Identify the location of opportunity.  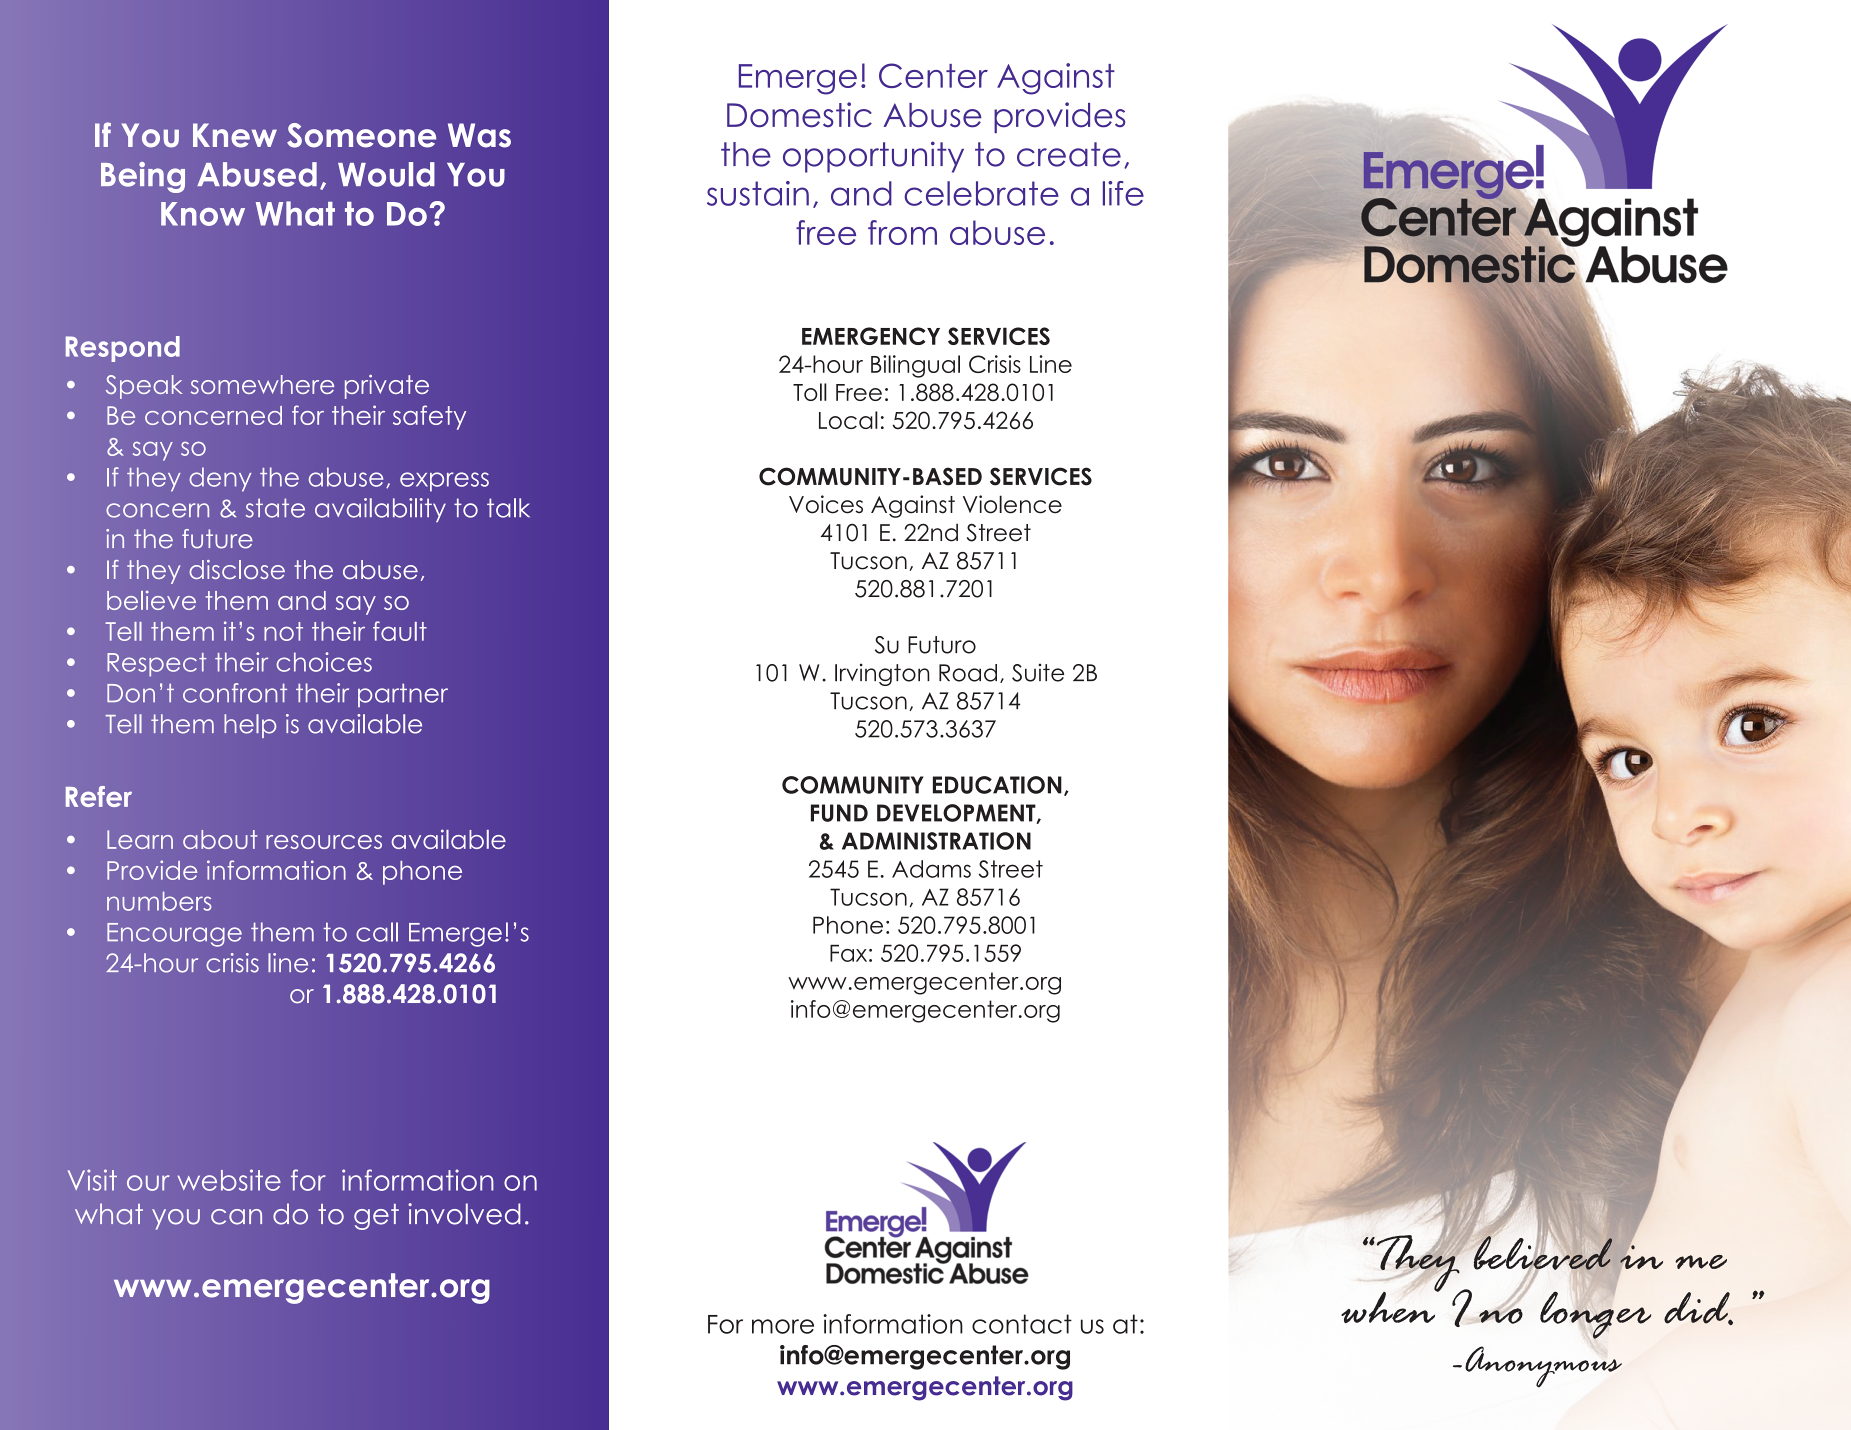
(873, 157).
